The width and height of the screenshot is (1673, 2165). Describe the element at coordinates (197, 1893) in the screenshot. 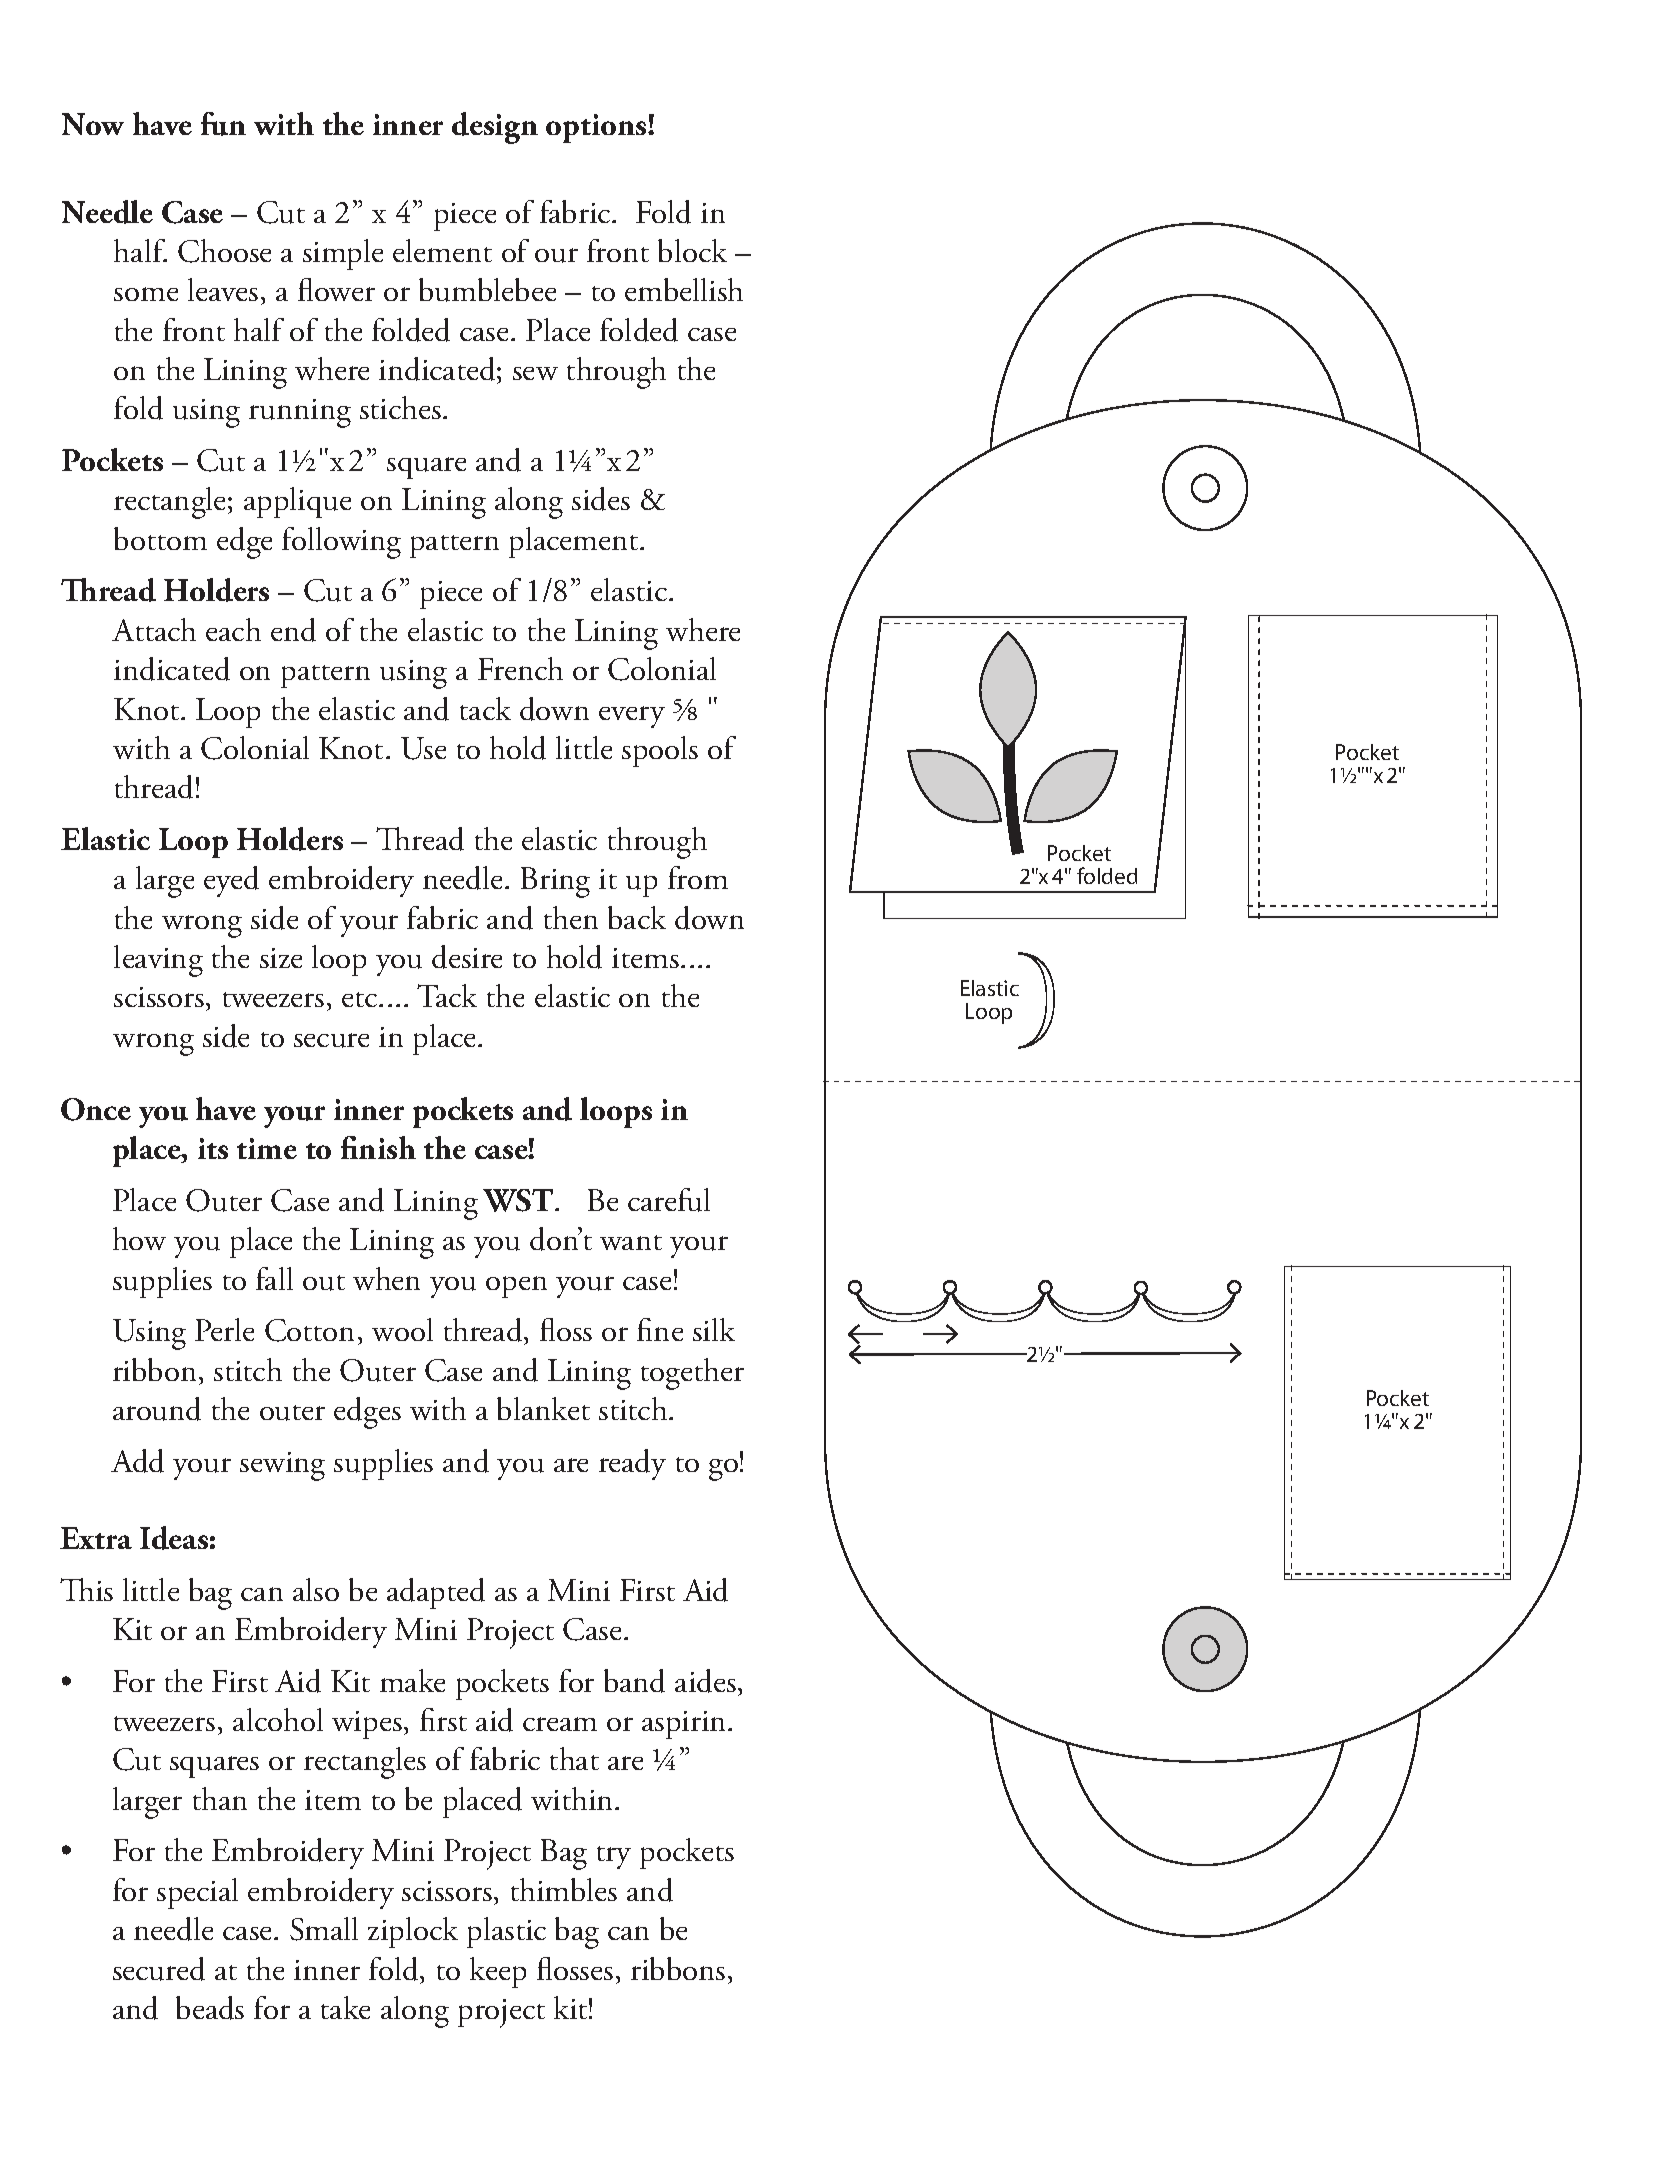

I see `special` at that location.
